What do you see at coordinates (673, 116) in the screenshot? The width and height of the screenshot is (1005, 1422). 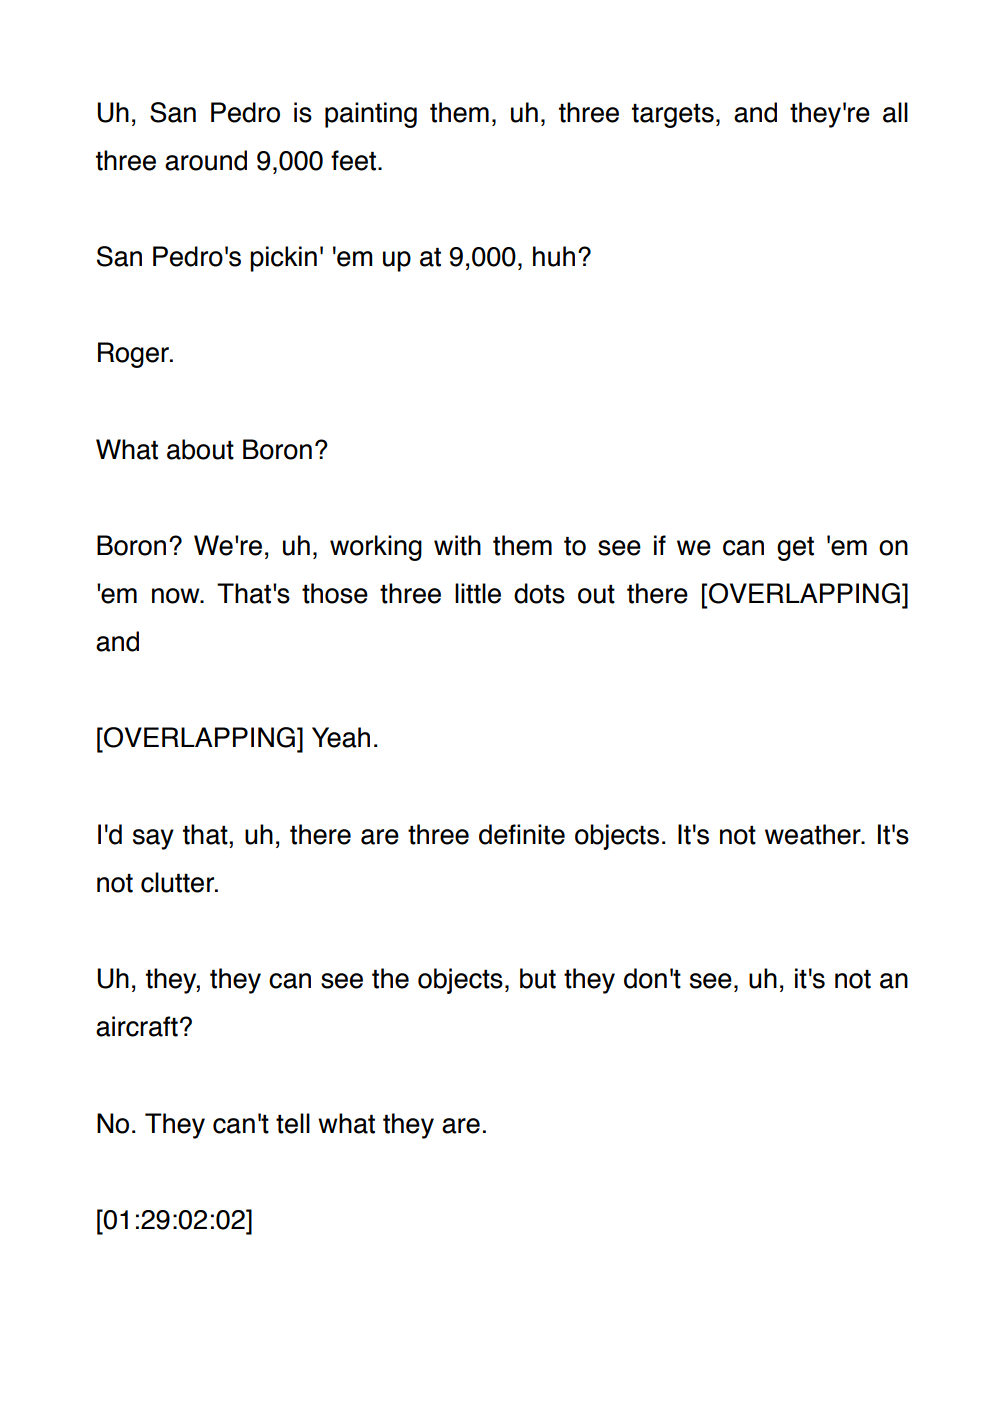 I see `targets` at bounding box center [673, 116].
